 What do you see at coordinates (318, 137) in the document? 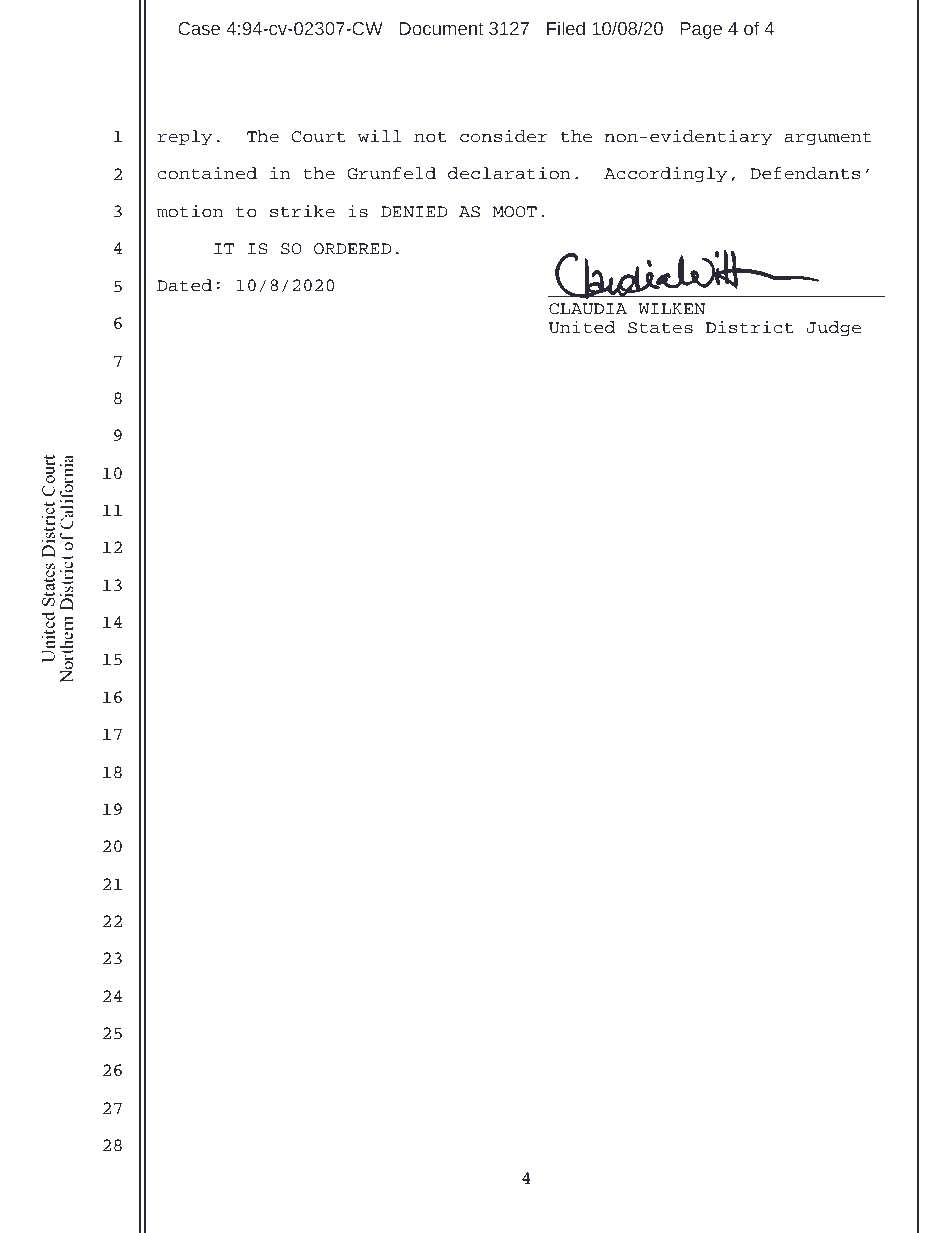
I see `Court` at bounding box center [318, 137].
